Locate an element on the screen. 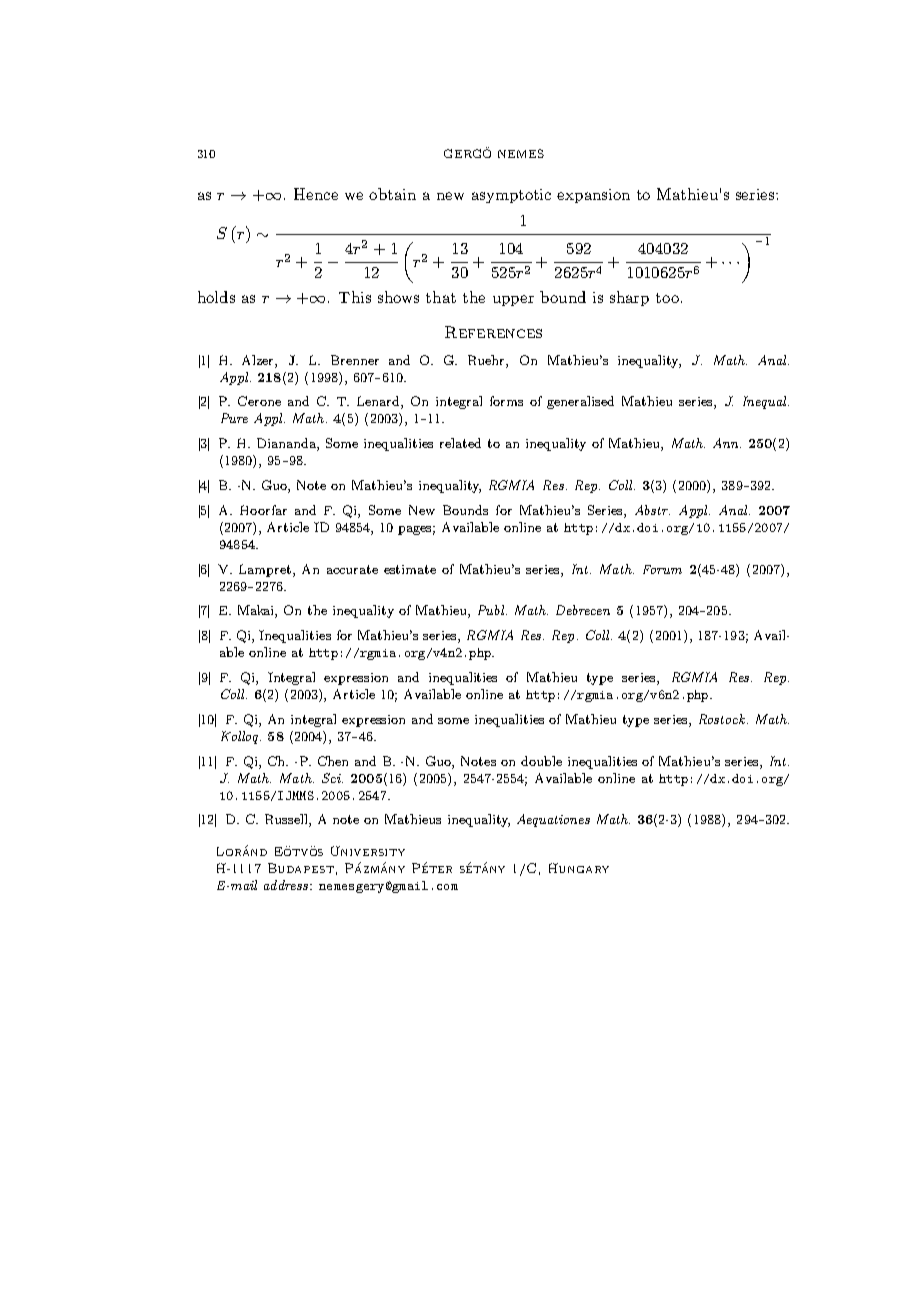 The width and height of the screenshot is (924, 1308). Pure is located at coordinates (234, 418).
